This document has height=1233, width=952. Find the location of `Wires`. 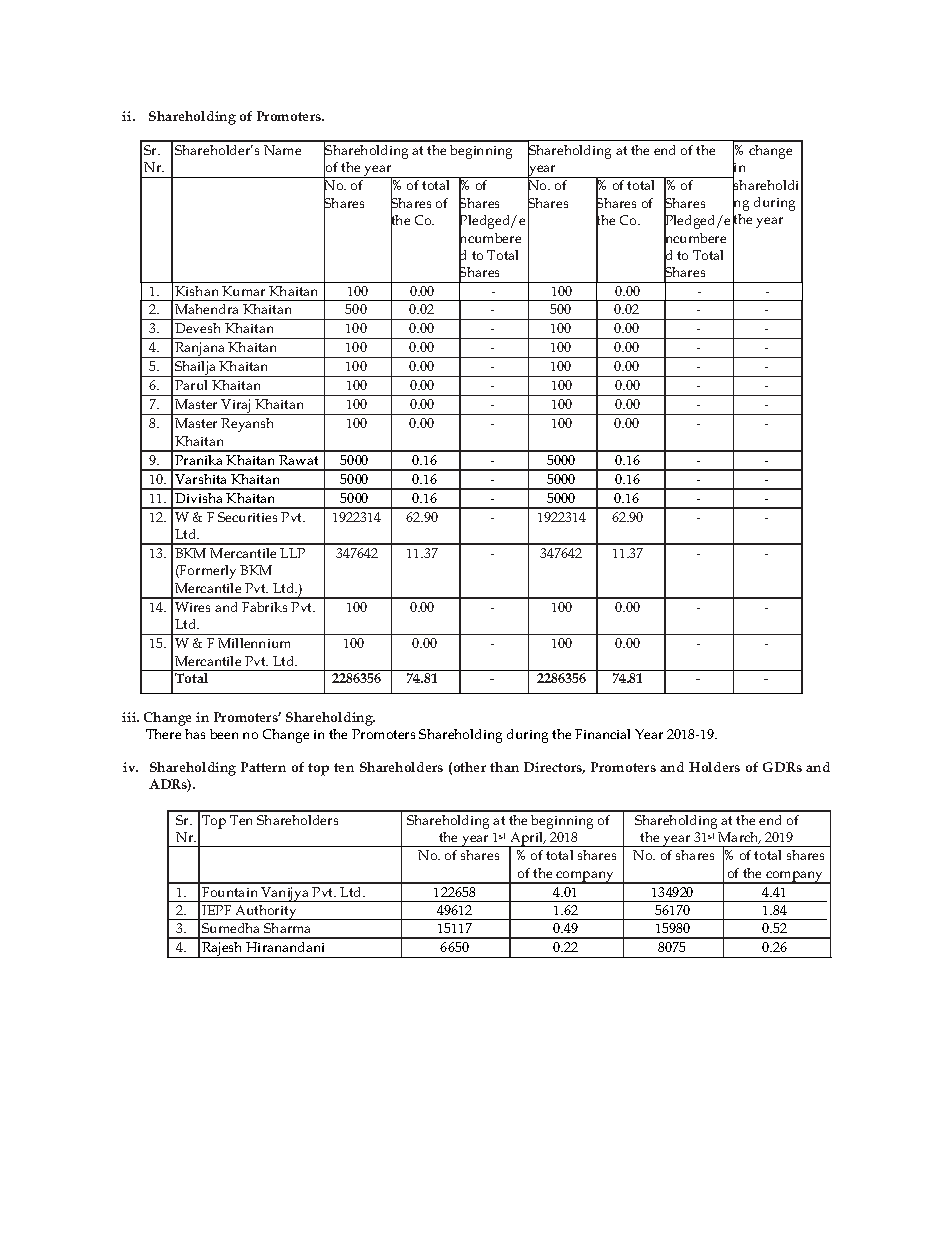

Wires is located at coordinates (192, 607).
